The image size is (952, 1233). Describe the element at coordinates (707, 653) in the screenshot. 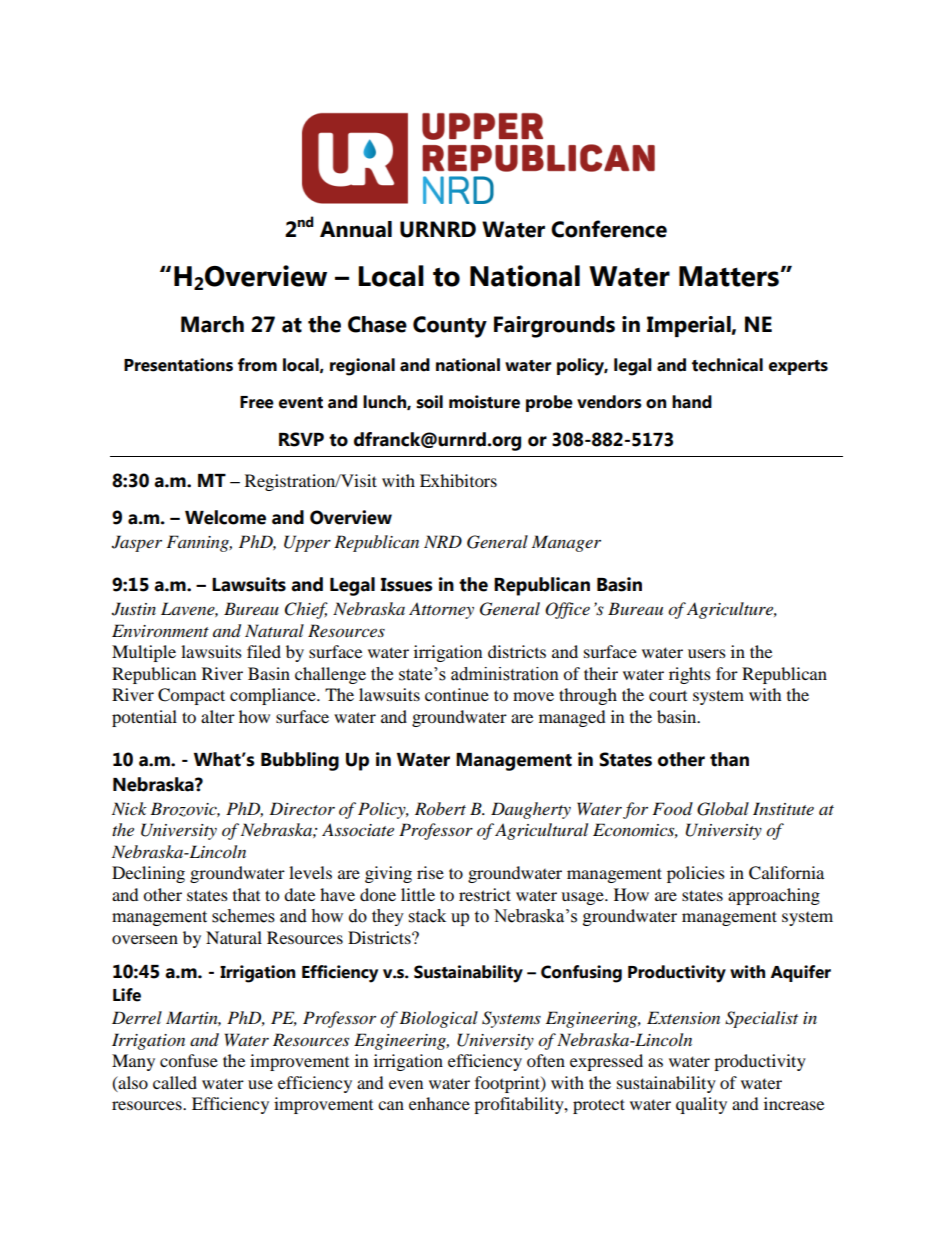

I see `users` at that location.
